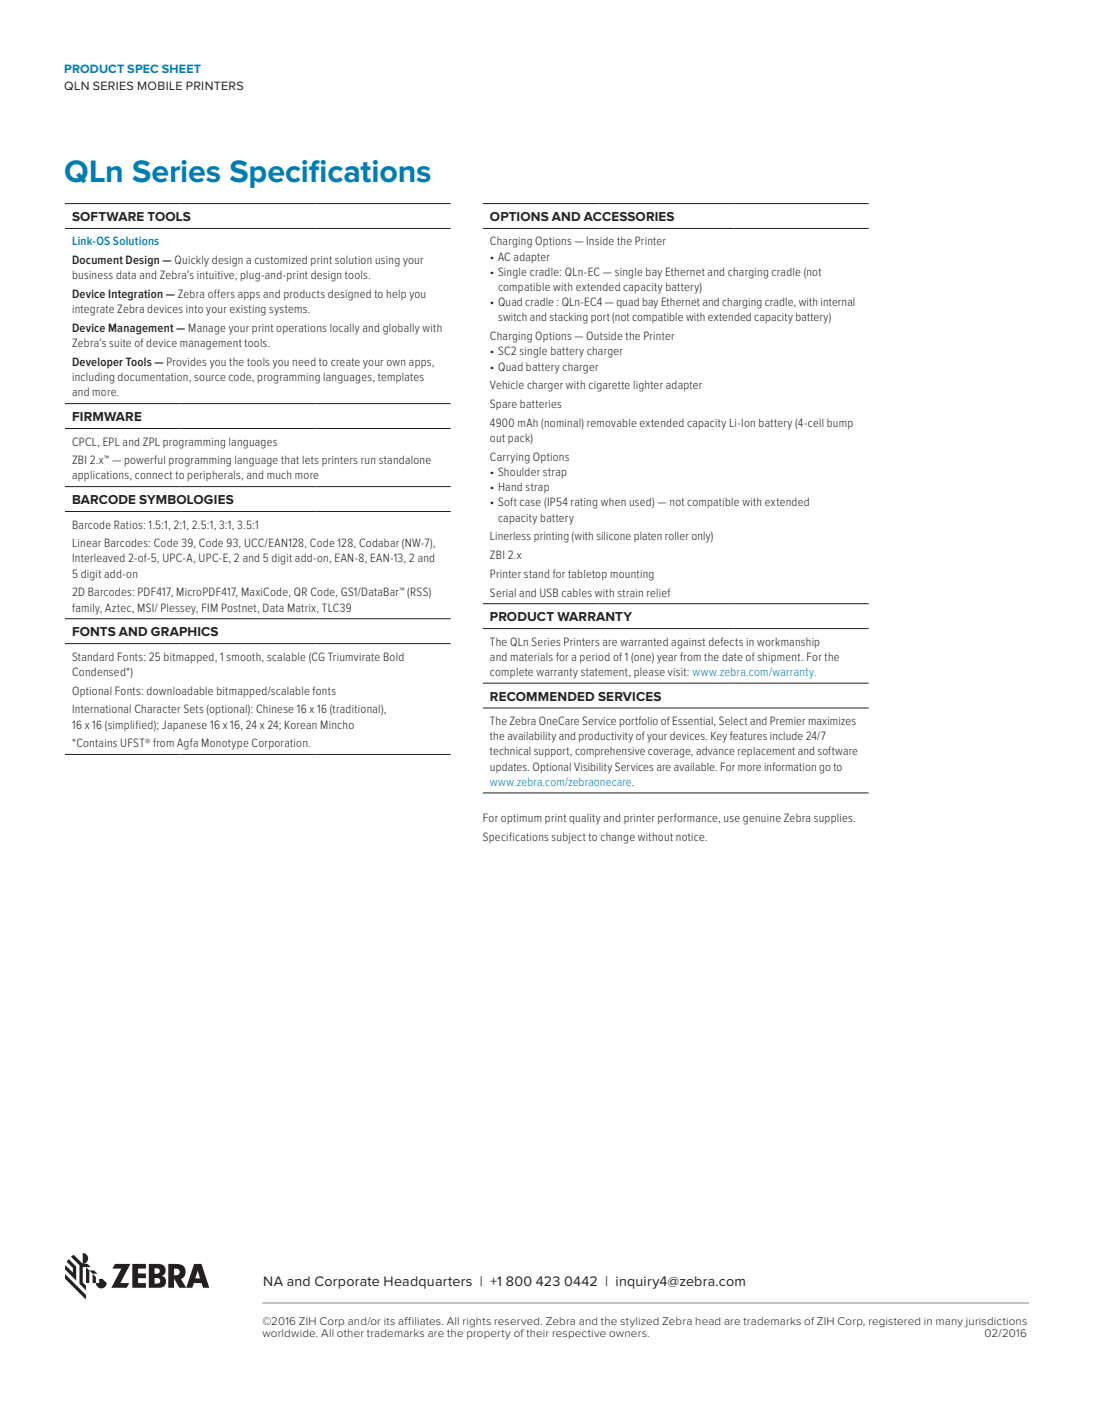 This screenshot has width=1093, height=1415. Describe the element at coordinates (542, 696) in the screenshot. I see `RECOMMENDED` at that location.
